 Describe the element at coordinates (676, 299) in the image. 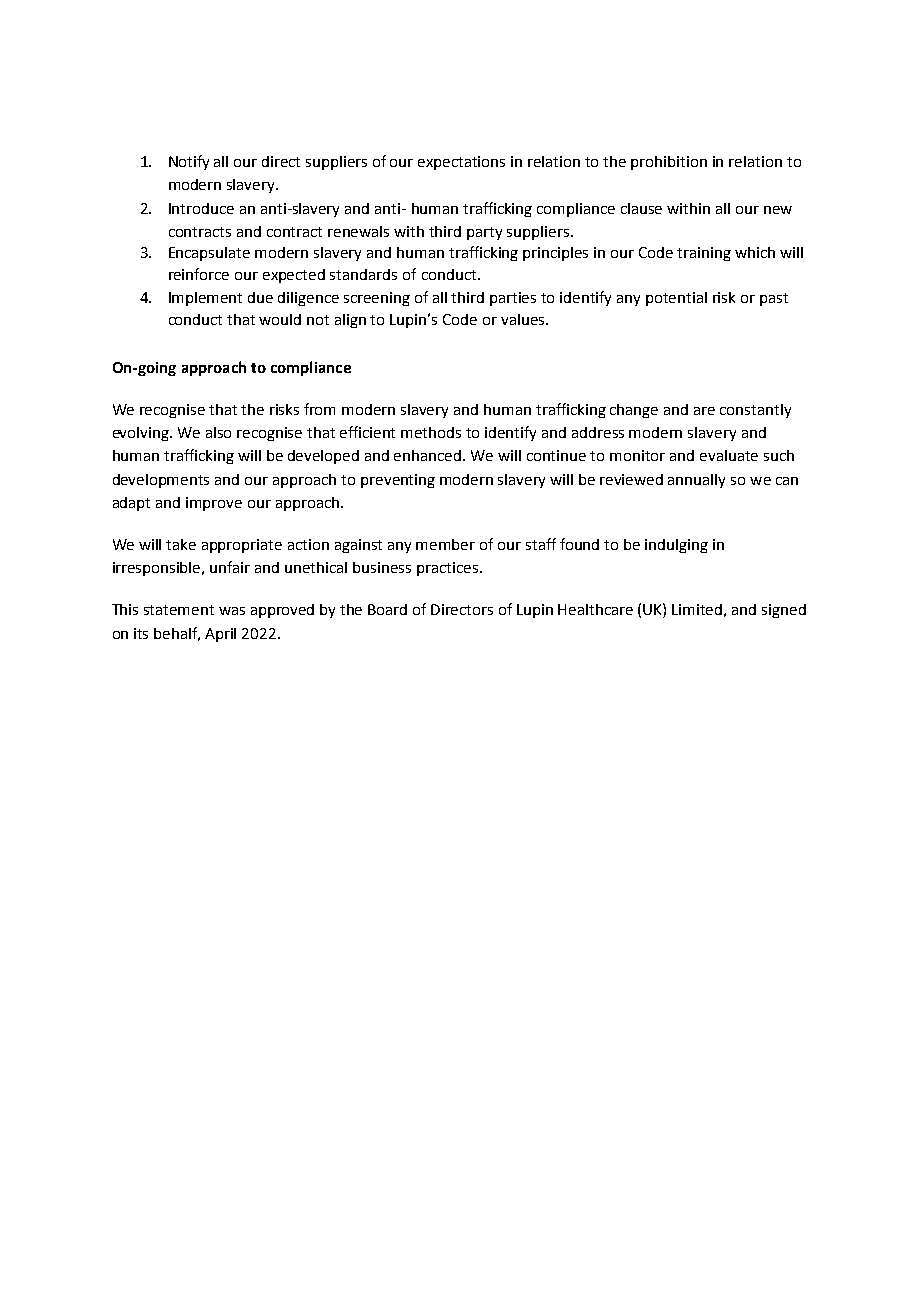

I see `potential` at that location.
